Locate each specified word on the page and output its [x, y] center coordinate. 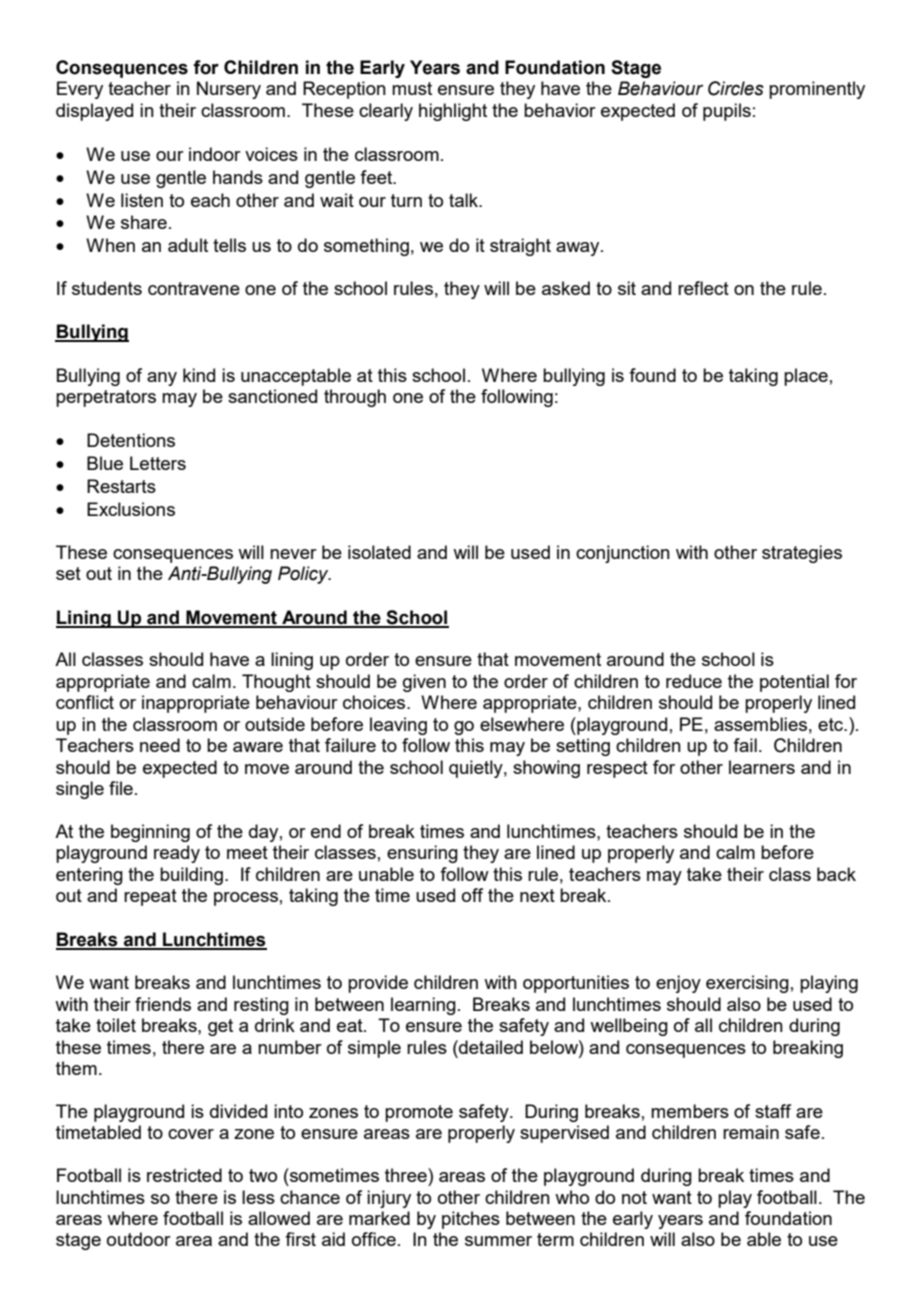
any [162, 379]
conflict [85, 702]
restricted [184, 1175]
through [355, 398]
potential [794, 683]
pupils [727, 112]
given [424, 683]
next [537, 895]
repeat [150, 897]
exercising [747, 984]
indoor [215, 154]
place [806, 377]
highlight [453, 112]
